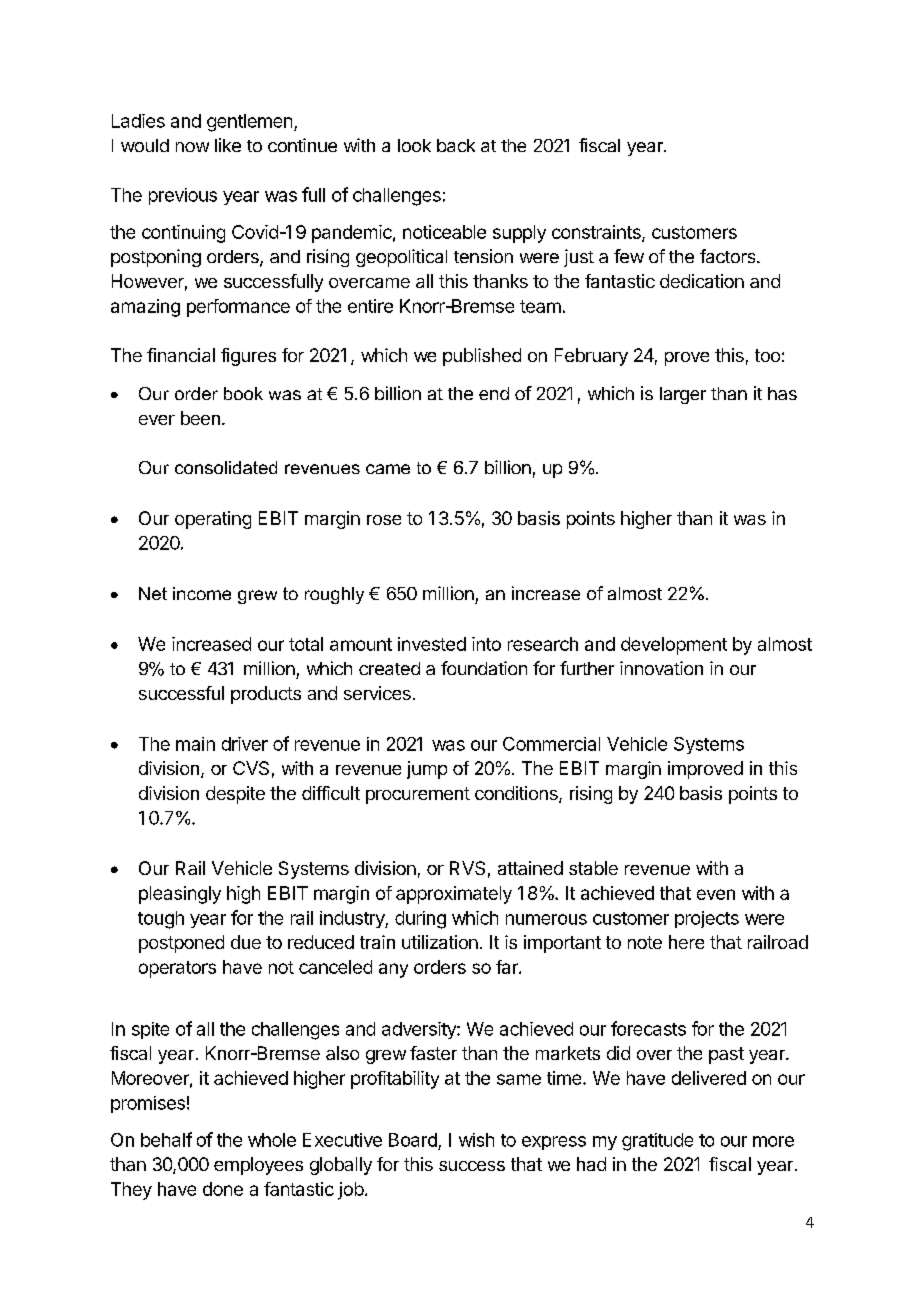 This document has height=1308, width=924. Describe the element at coordinates (226, 467) in the document. I see `consolidated` at that location.
